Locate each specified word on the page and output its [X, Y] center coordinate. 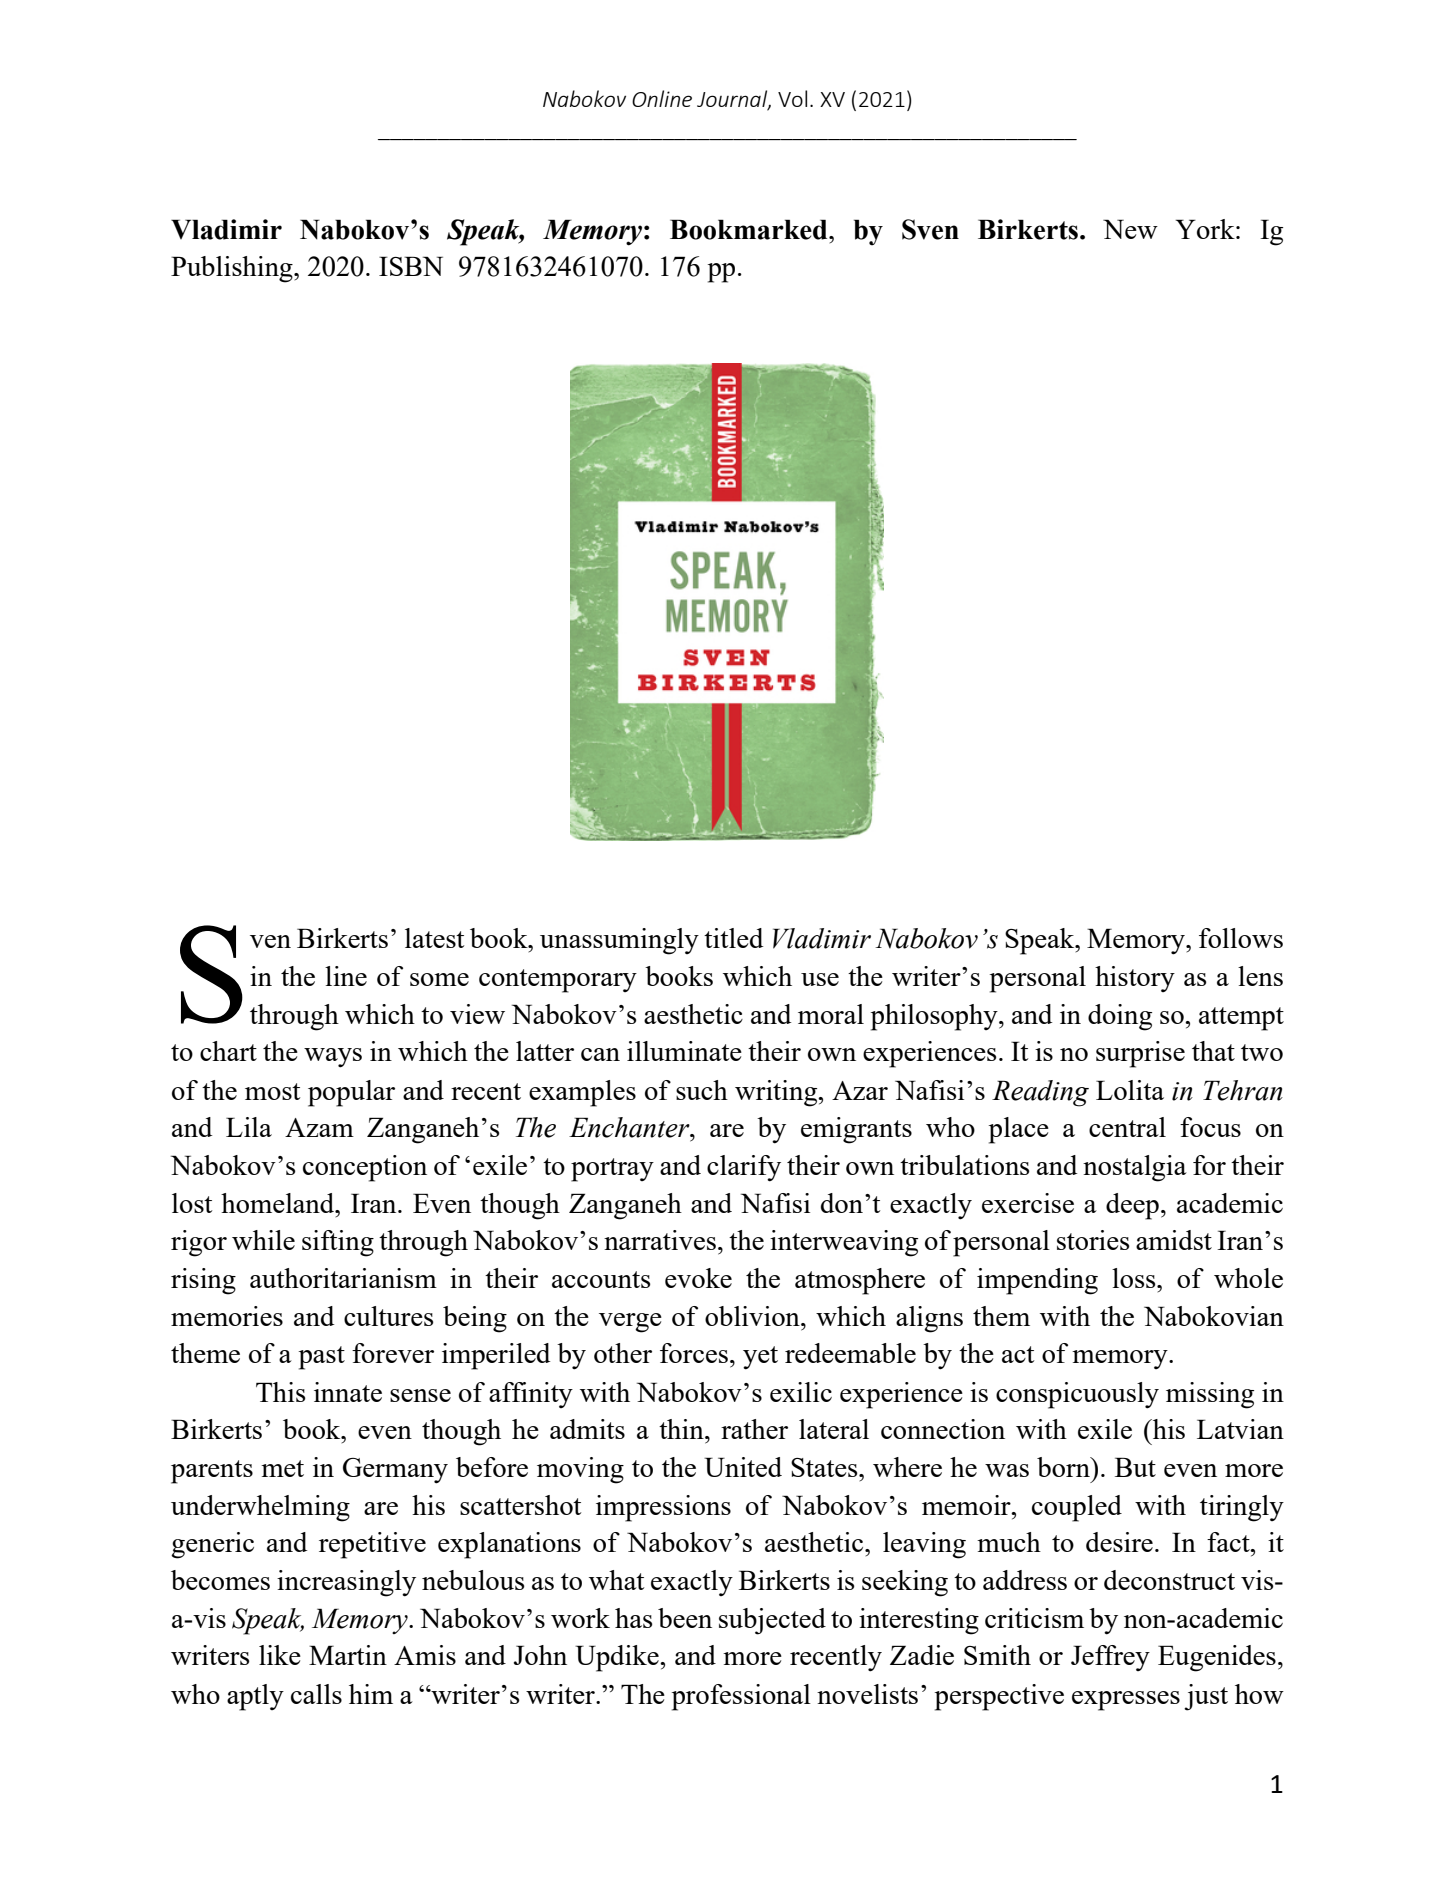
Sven [930, 229]
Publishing [233, 269]
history [1135, 979]
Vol [792, 98]
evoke [698, 1278]
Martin [348, 1655]
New [1130, 229]
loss [1135, 1278]
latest [434, 938]
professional [741, 1697]
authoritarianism [343, 1278]
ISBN [411, 266]
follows [1241, 938]
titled [733, 938]
